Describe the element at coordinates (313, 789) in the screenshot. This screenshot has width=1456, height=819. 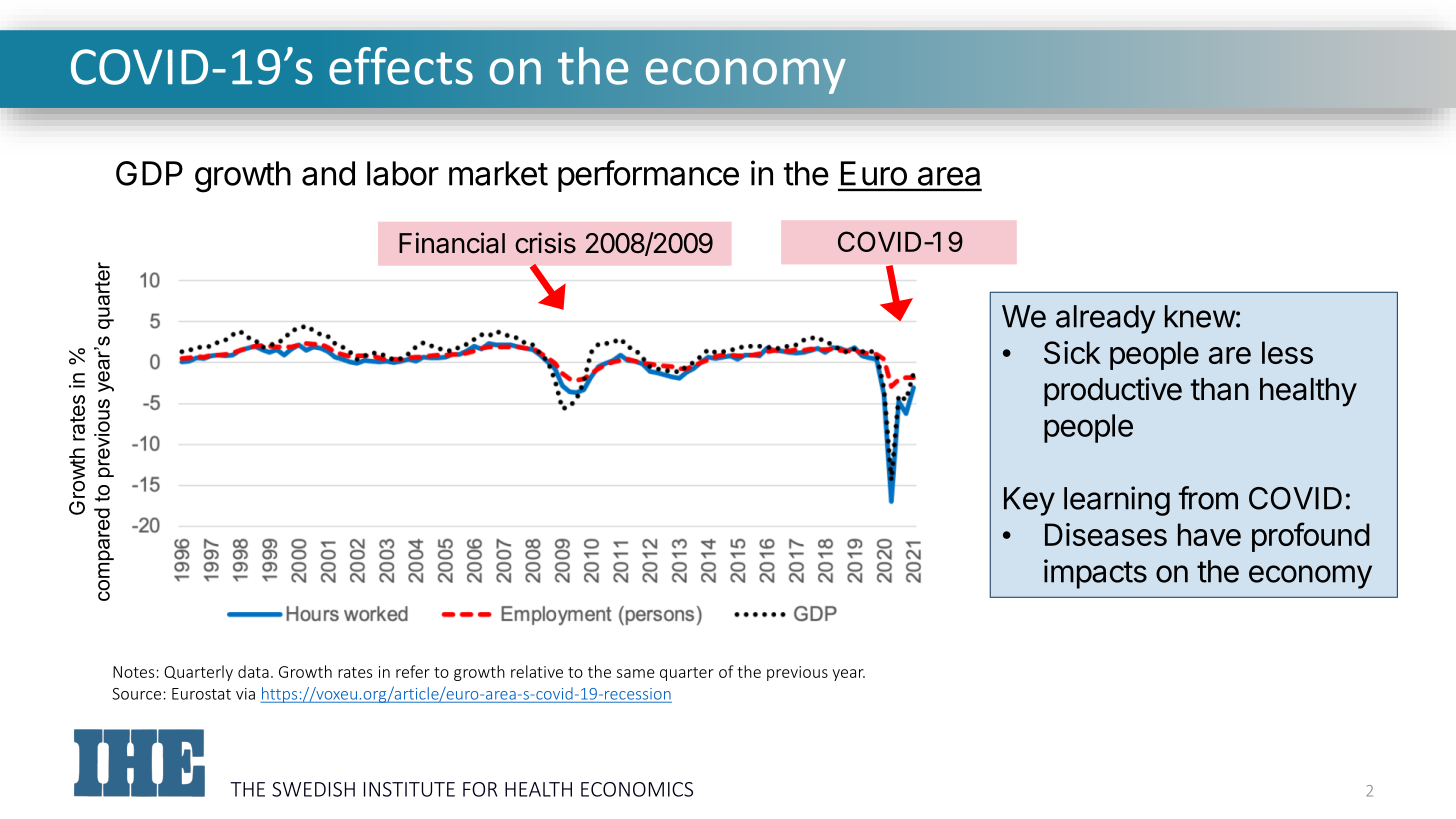
I see `SWEDISH` at that location.
